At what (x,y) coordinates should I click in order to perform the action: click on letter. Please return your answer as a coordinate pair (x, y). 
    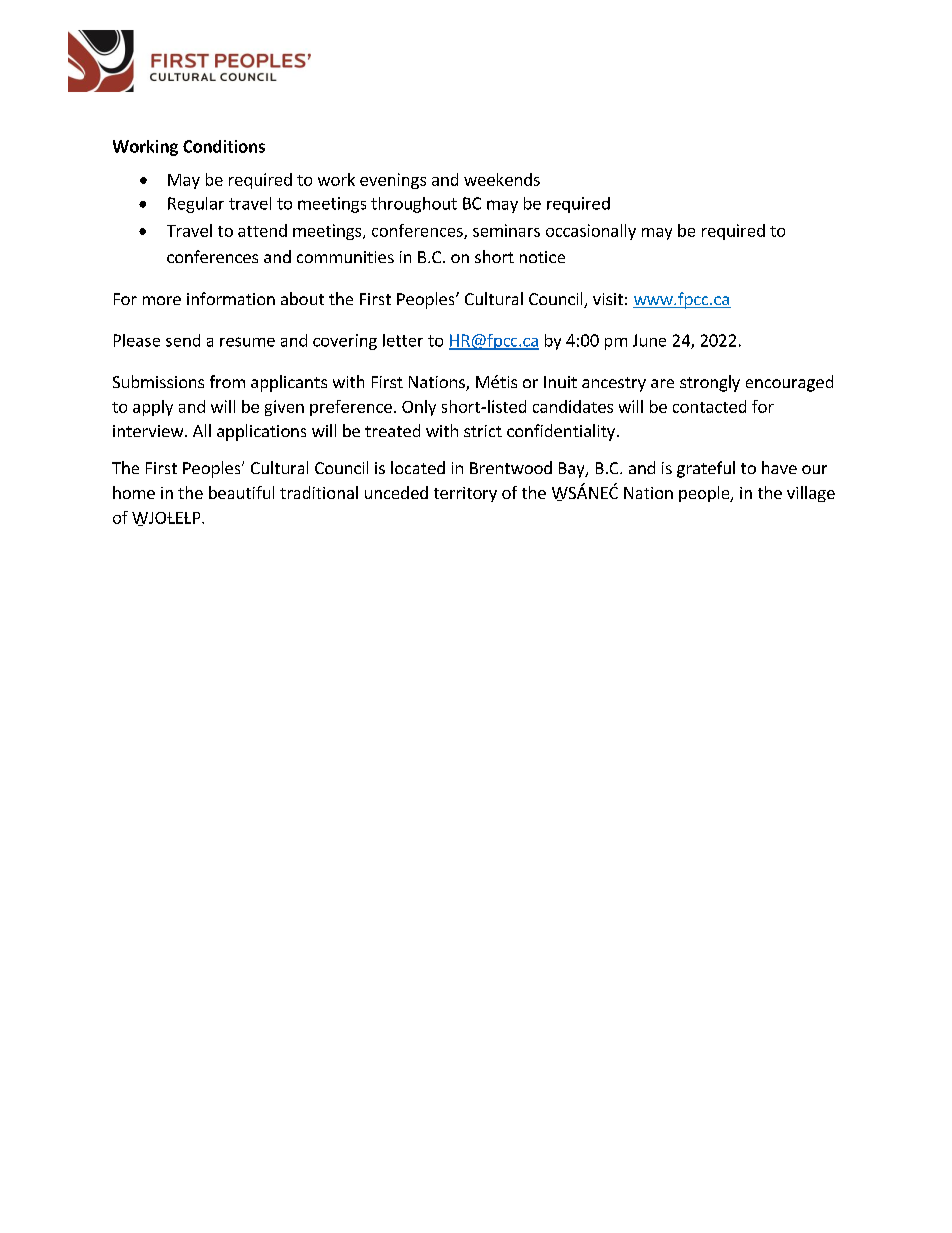
    Looking at the image, I should click on (403, 340).
